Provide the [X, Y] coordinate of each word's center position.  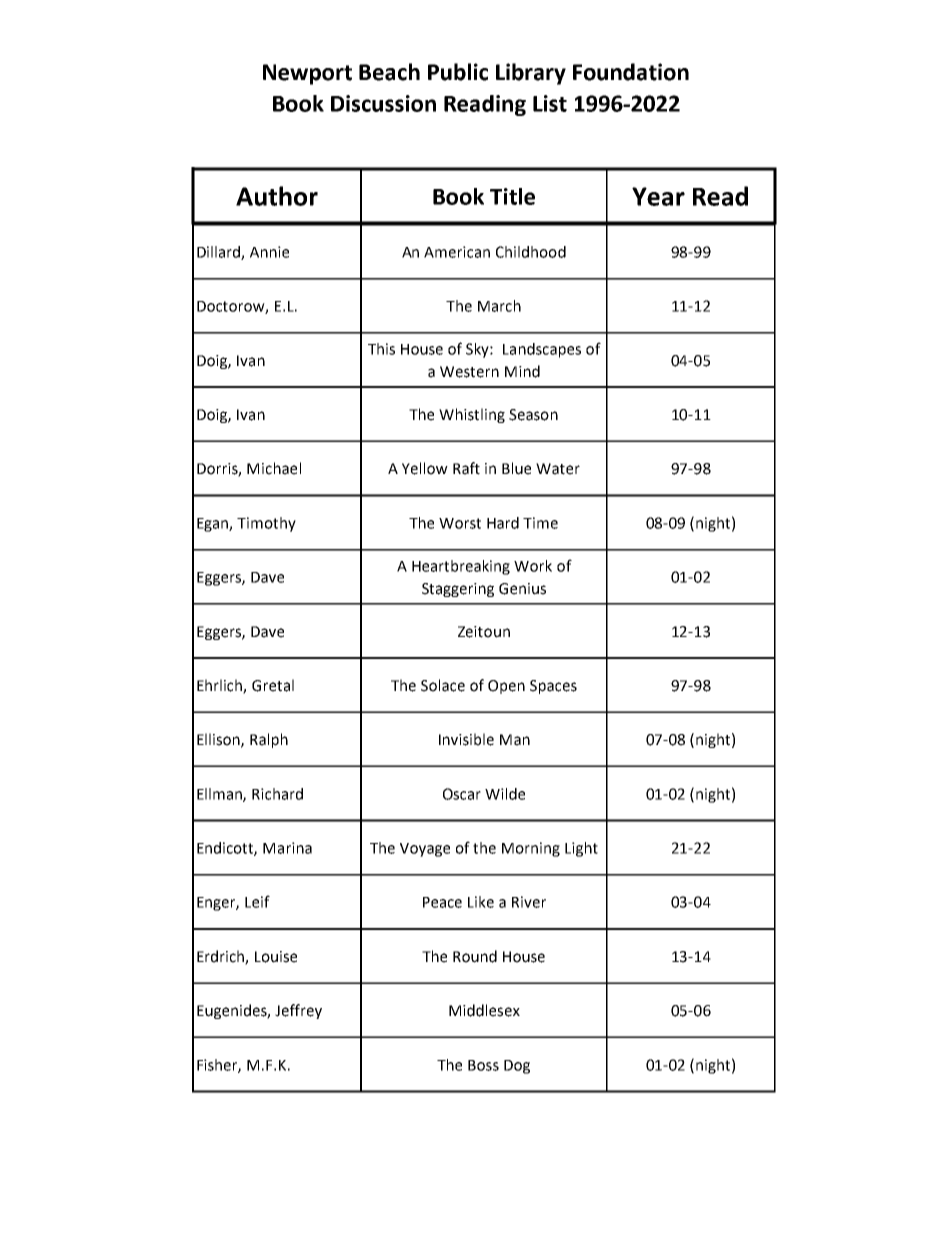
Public [458, 72]
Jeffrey [298, 1011]
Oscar [462, 794]
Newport [307, 74]
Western [469, 372]
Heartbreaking [461, 567]
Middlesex [484, 1010]
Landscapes [542, 350]
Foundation [631, 72]
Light [581, 849]
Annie [269, 252]
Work [533, 566]
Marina [287, 848]
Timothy [266, 524]
